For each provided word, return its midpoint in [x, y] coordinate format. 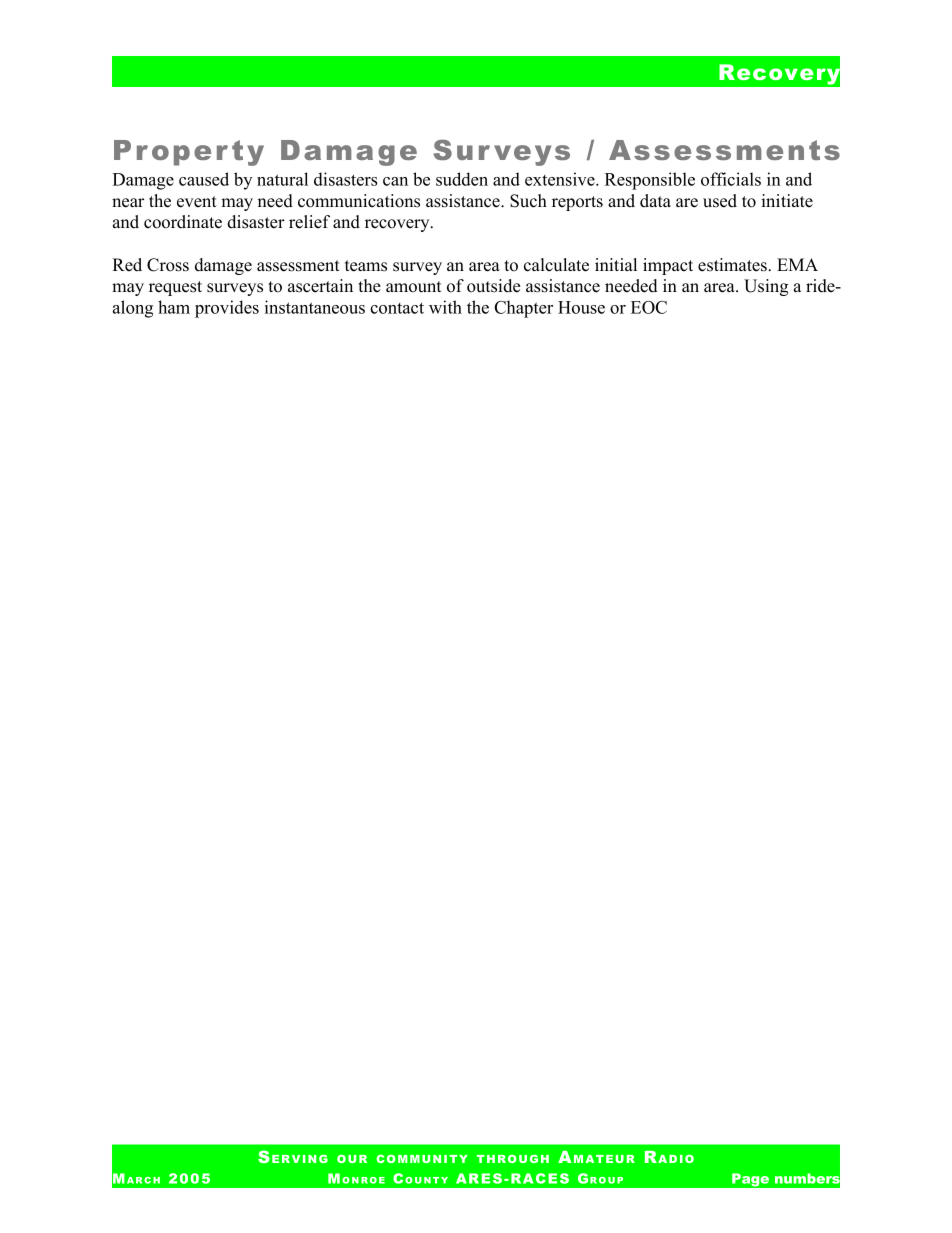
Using [766, 287]
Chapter [524, 309]
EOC [649, 307]
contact [397, 308]
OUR [352, 1159]
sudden [462, 179]
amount [413, 287]
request [175, 288]
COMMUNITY [422, 1159]
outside [493, 286]
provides [227, 309]
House [581, 307]
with [445, 307]
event [197, 202]
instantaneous [315, 307]
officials [731, 179]
